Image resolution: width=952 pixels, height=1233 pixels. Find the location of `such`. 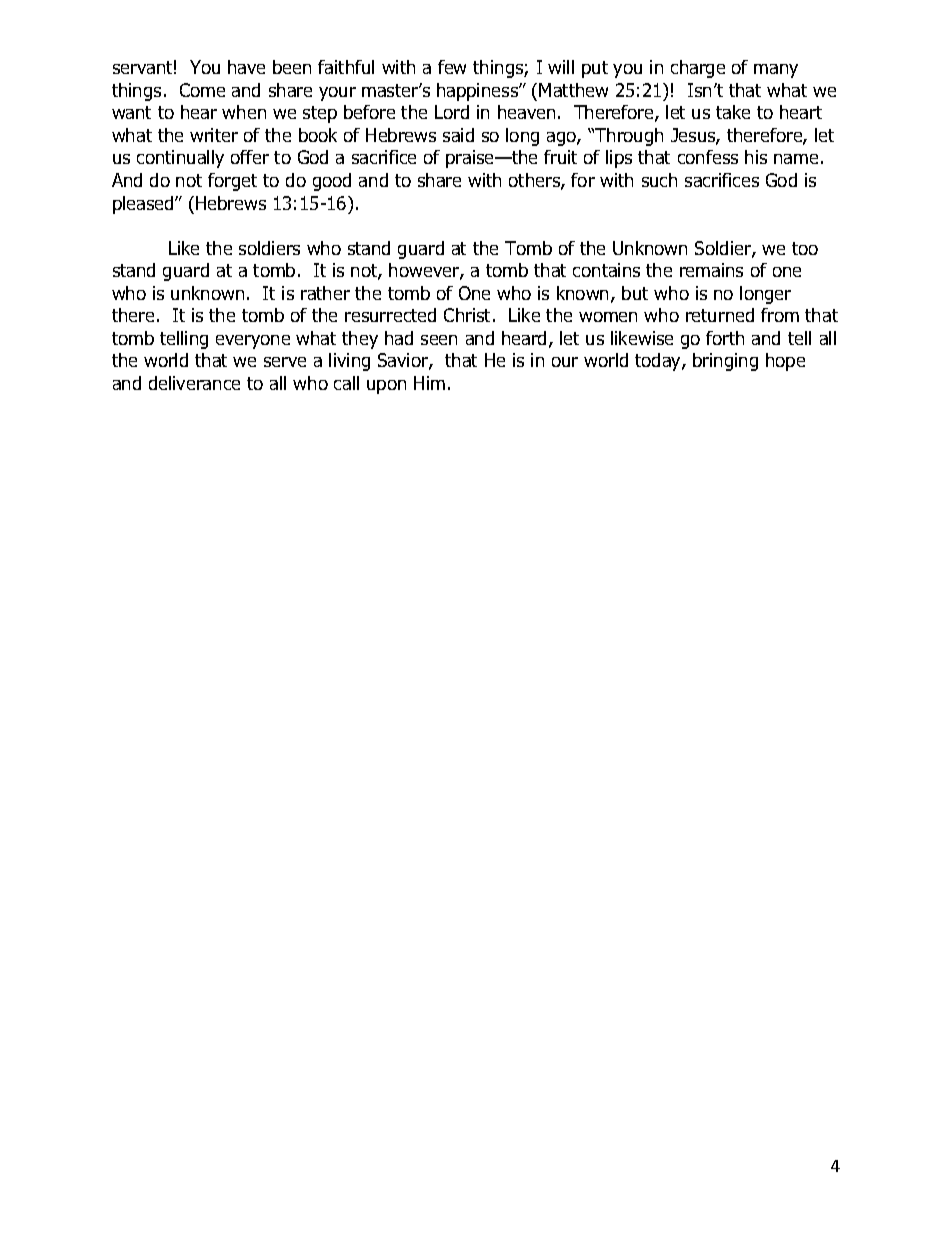

such is located at coordinates (659, 180).
